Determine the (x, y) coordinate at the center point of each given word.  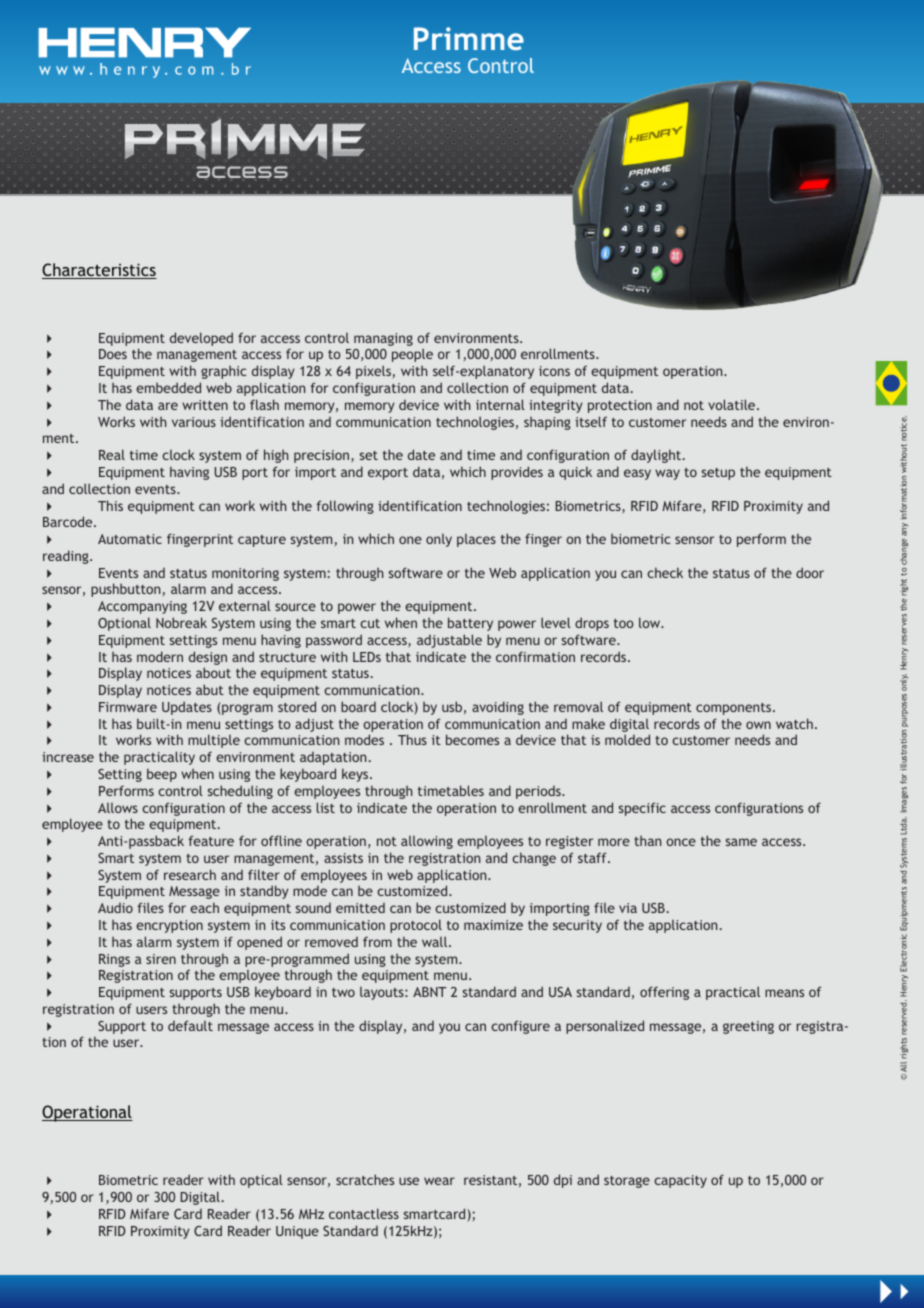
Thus (412, 739)
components (735, 709)
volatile (733, 404)
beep (162, 775)
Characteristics (99, 271)
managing (383, 339)
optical (261, 1181)
